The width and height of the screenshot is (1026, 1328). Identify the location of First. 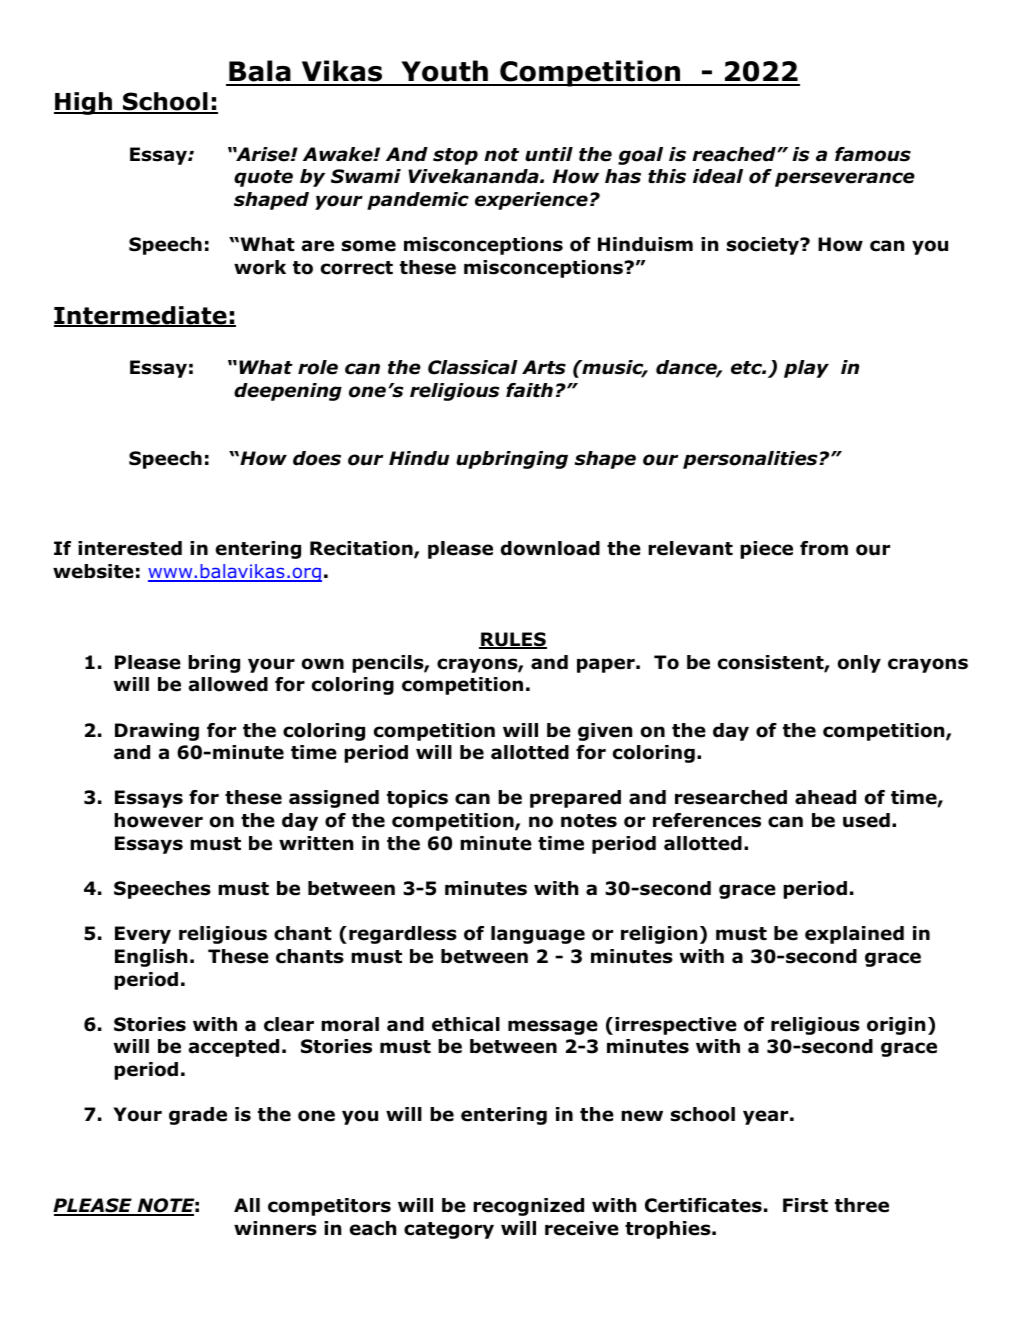
(805, 1205).
